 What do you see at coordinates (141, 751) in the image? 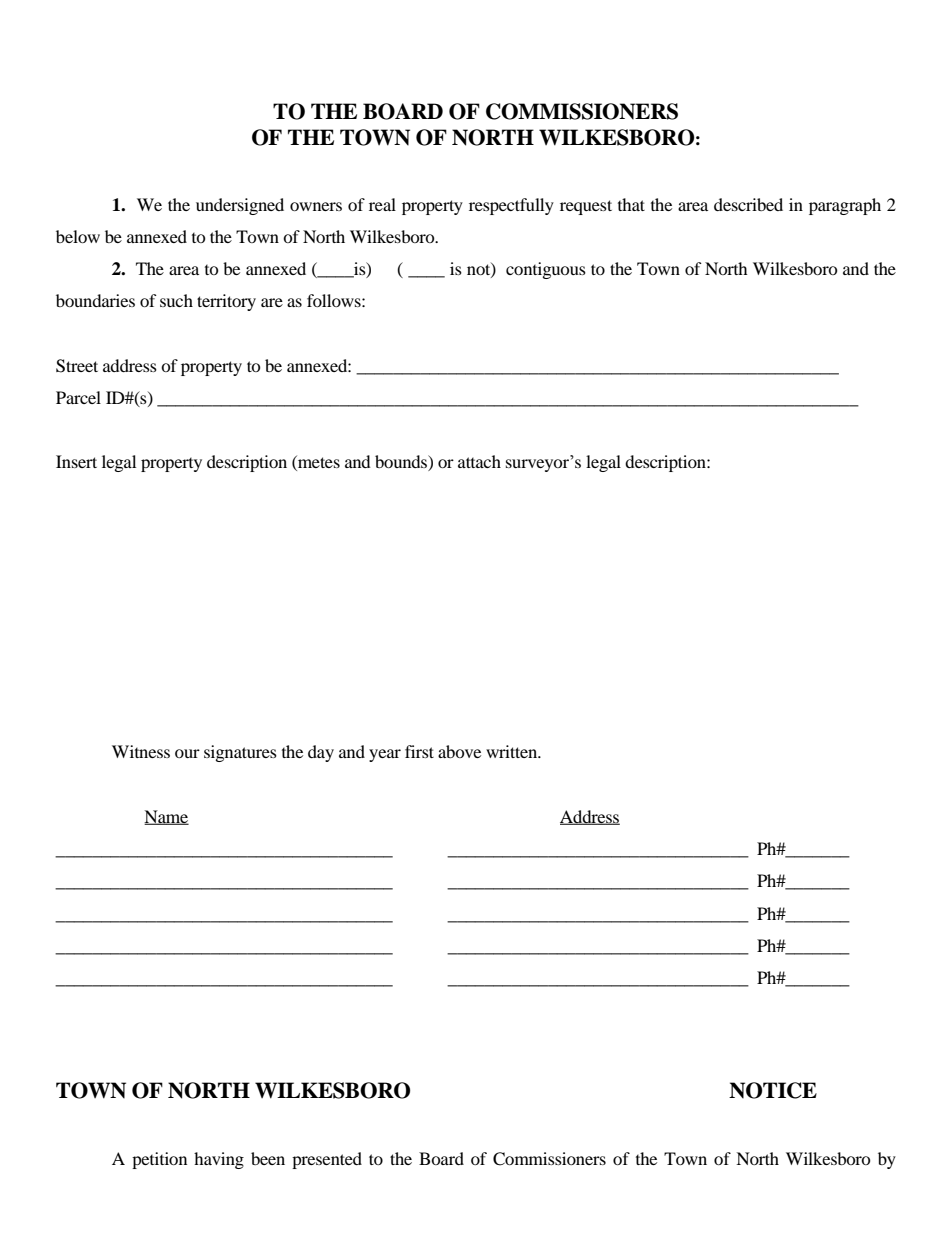
I see `Witness` at bounding box center [141, 751].
